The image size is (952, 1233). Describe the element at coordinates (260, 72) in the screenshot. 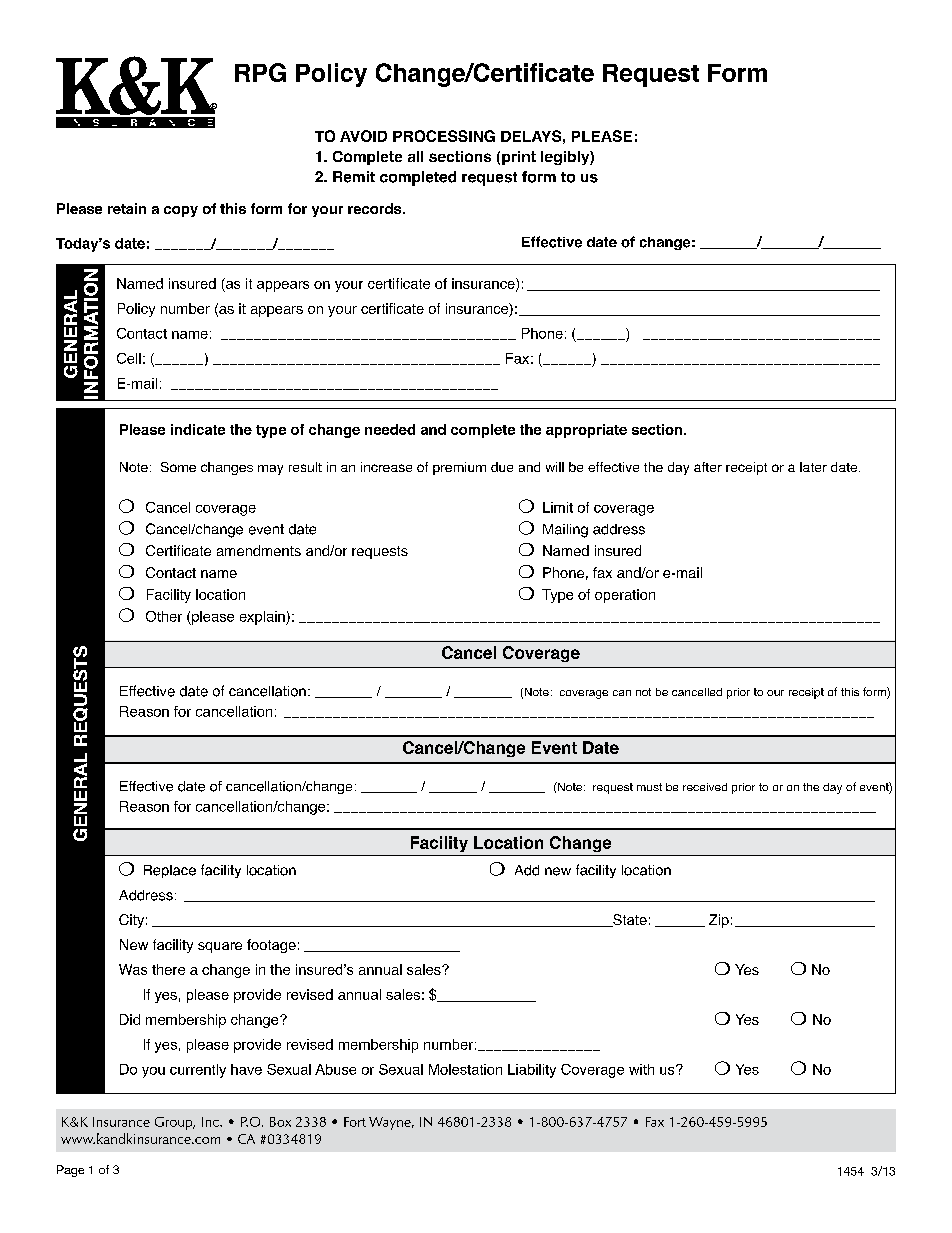

I see `RPG` at that location.
